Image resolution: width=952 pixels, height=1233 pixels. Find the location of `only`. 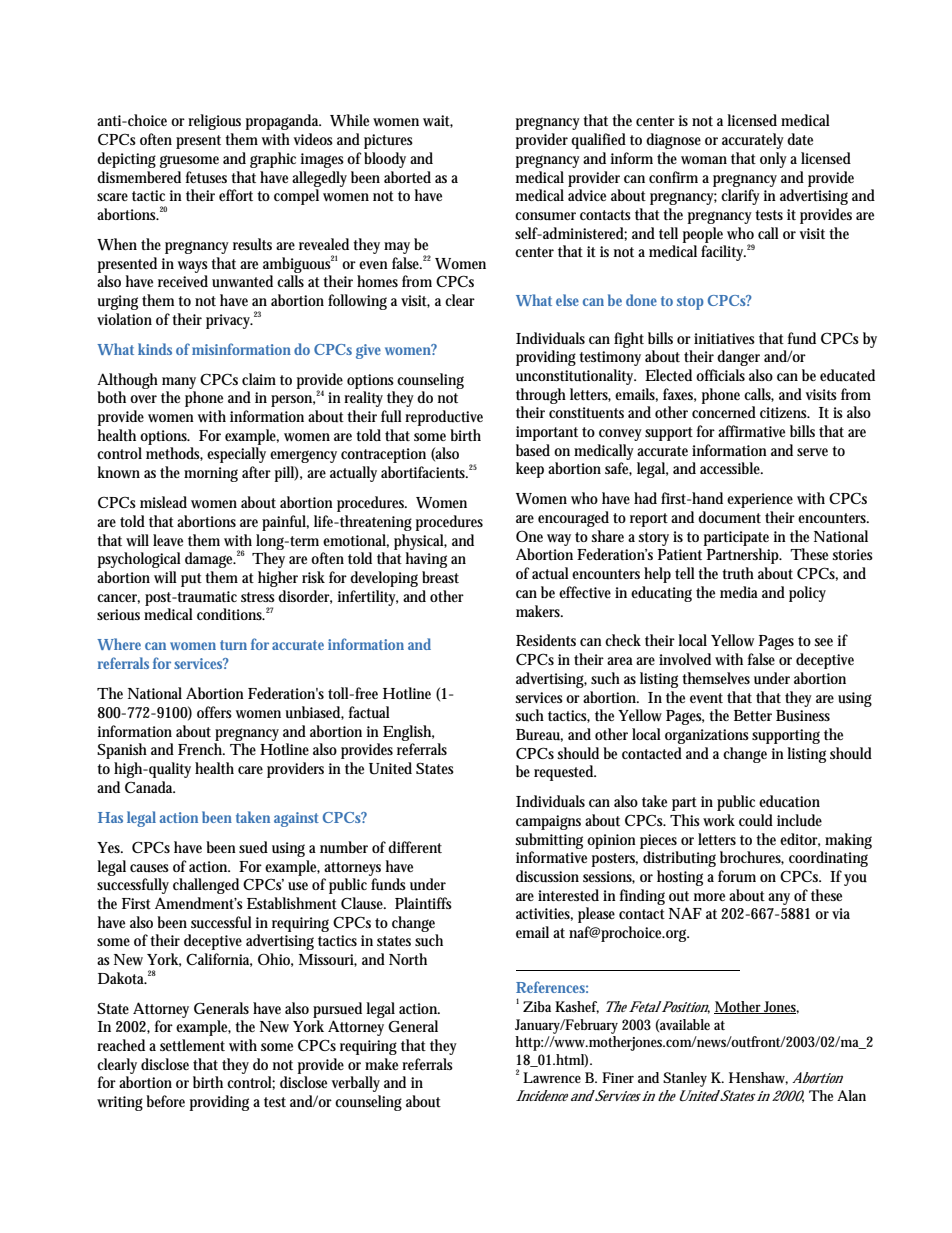

only is located at coordinates (773, 160).
